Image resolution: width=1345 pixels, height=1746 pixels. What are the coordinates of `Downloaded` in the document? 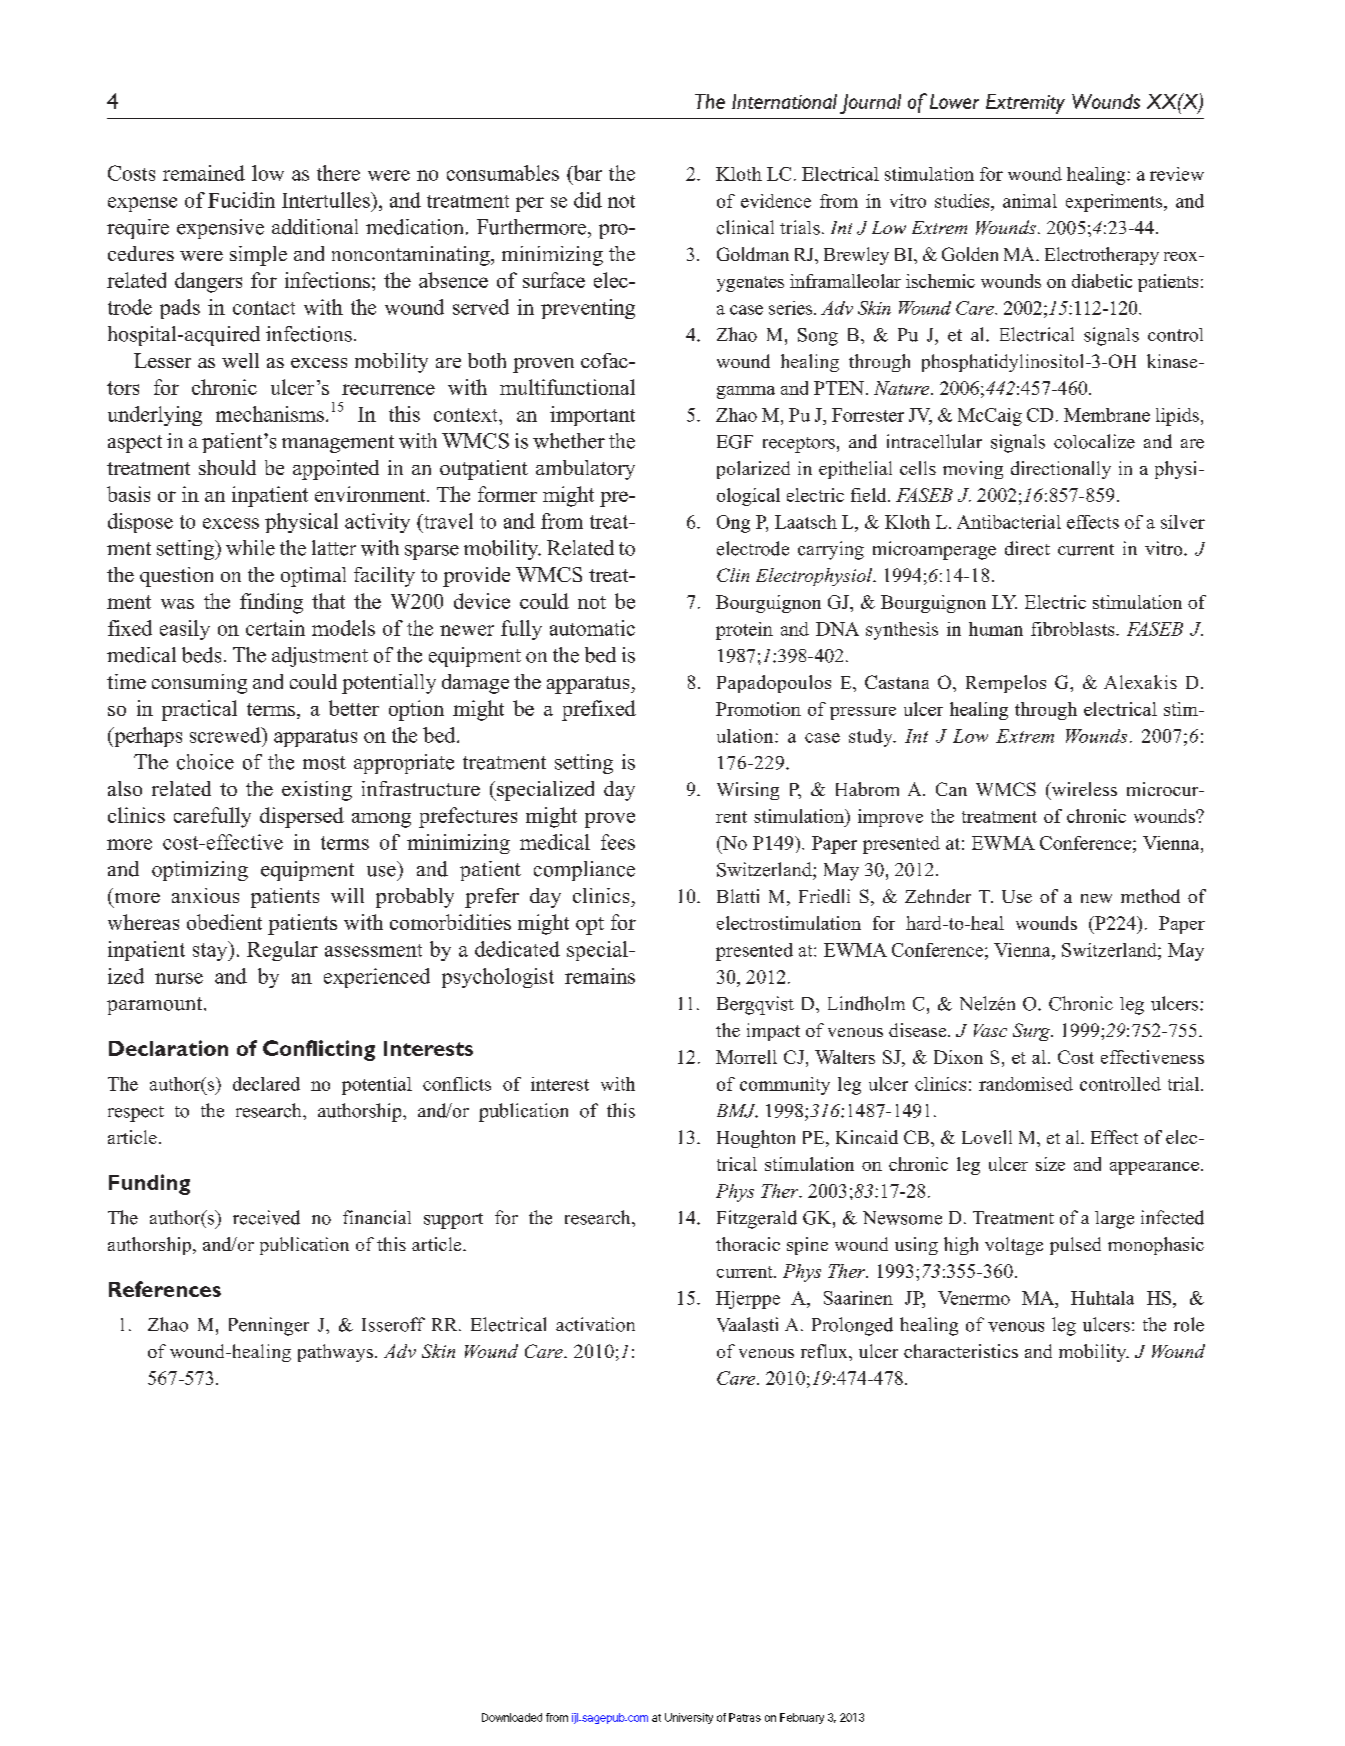 It's located at (512, 1717).
